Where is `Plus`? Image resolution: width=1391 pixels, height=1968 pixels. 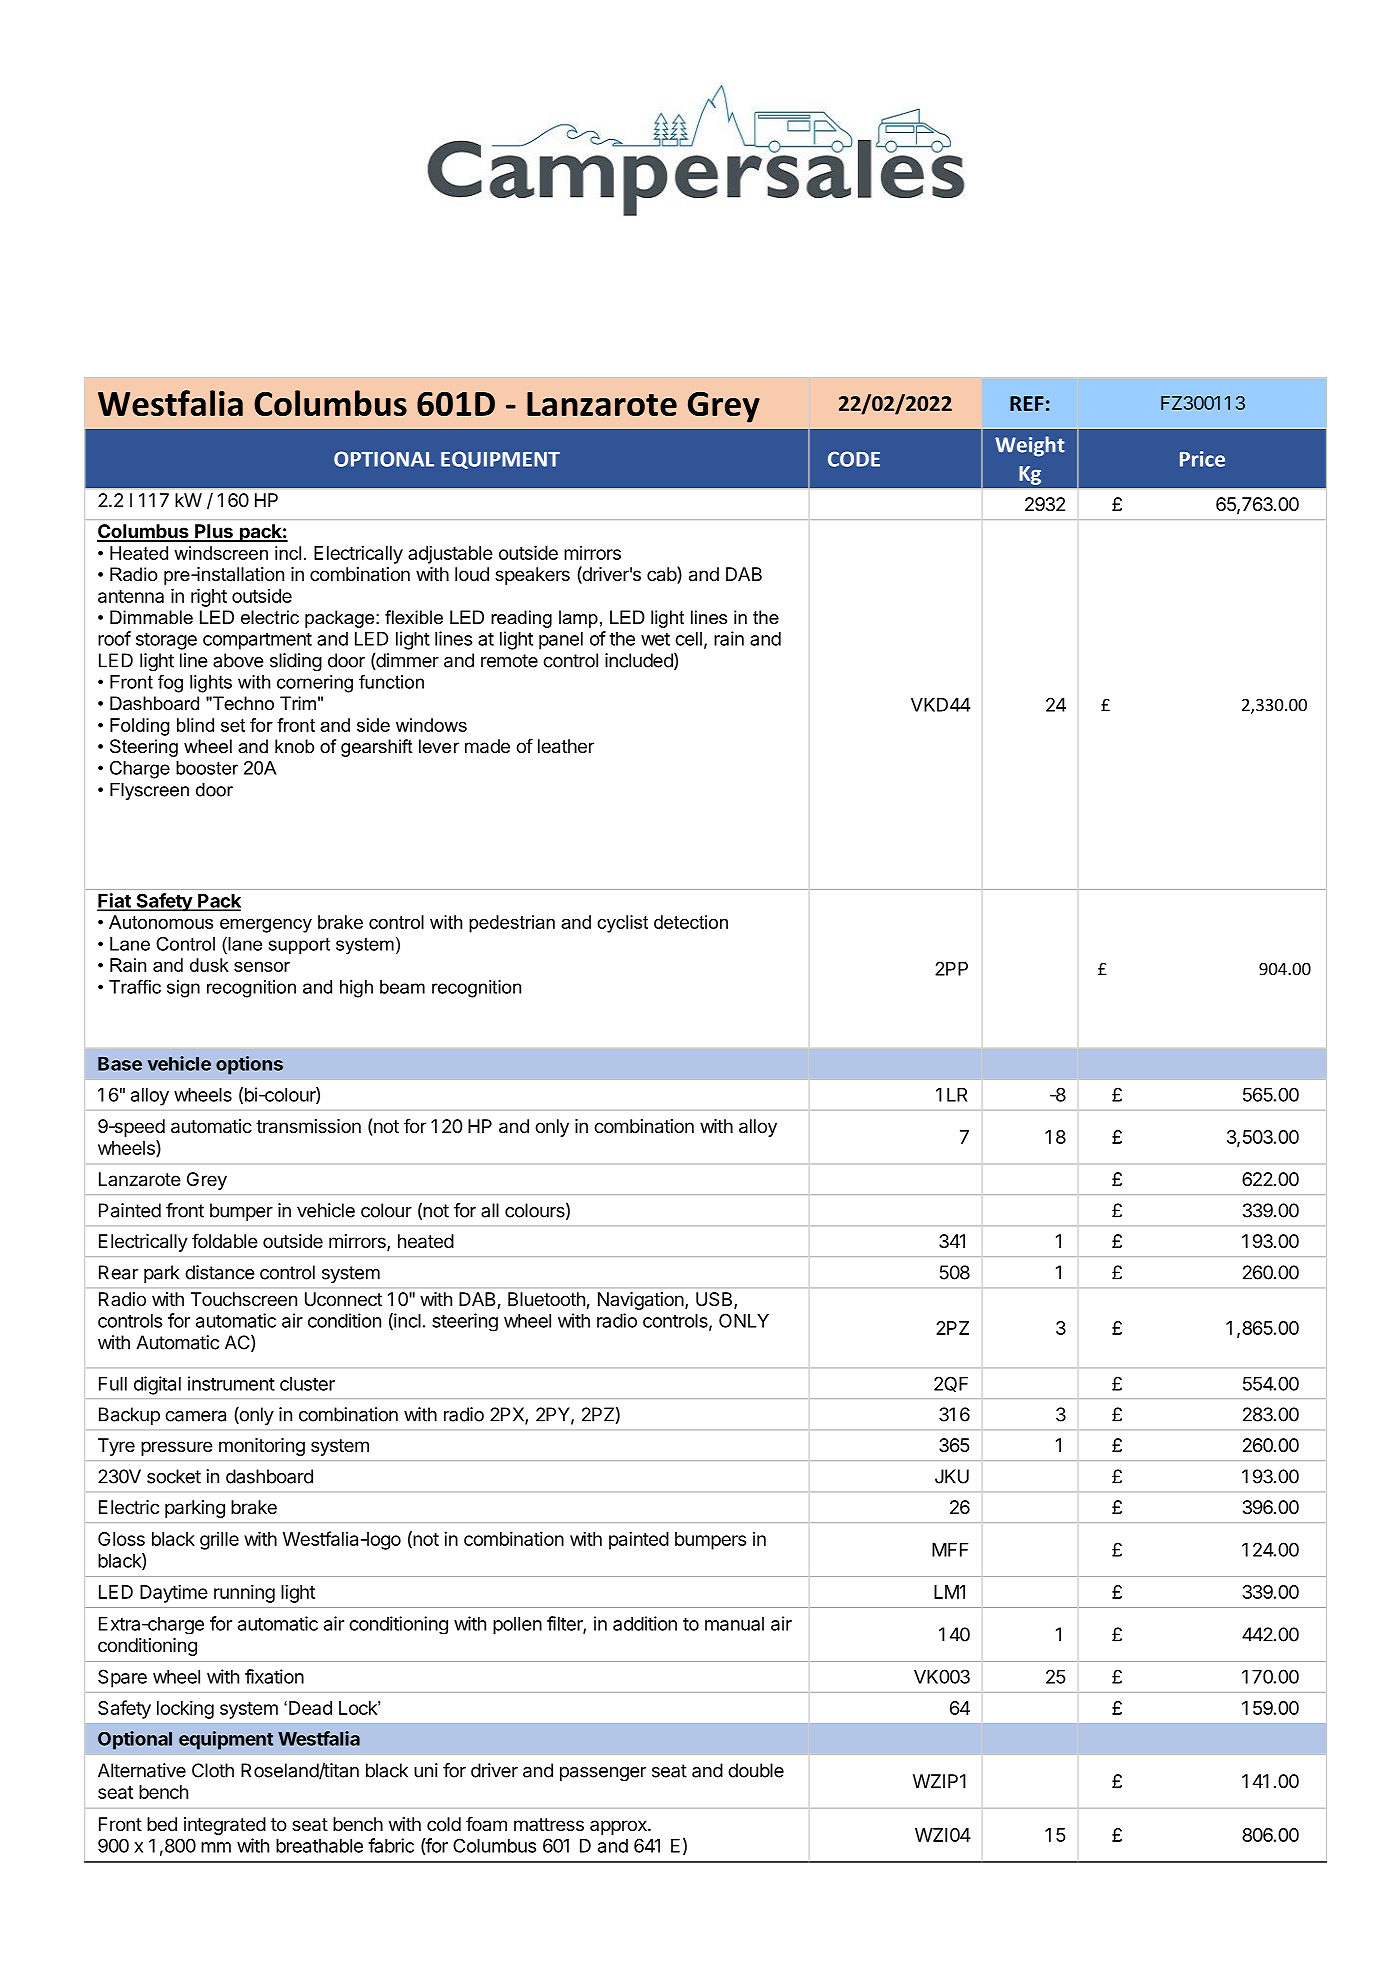 Plus is located at coordinates (214, 532).
